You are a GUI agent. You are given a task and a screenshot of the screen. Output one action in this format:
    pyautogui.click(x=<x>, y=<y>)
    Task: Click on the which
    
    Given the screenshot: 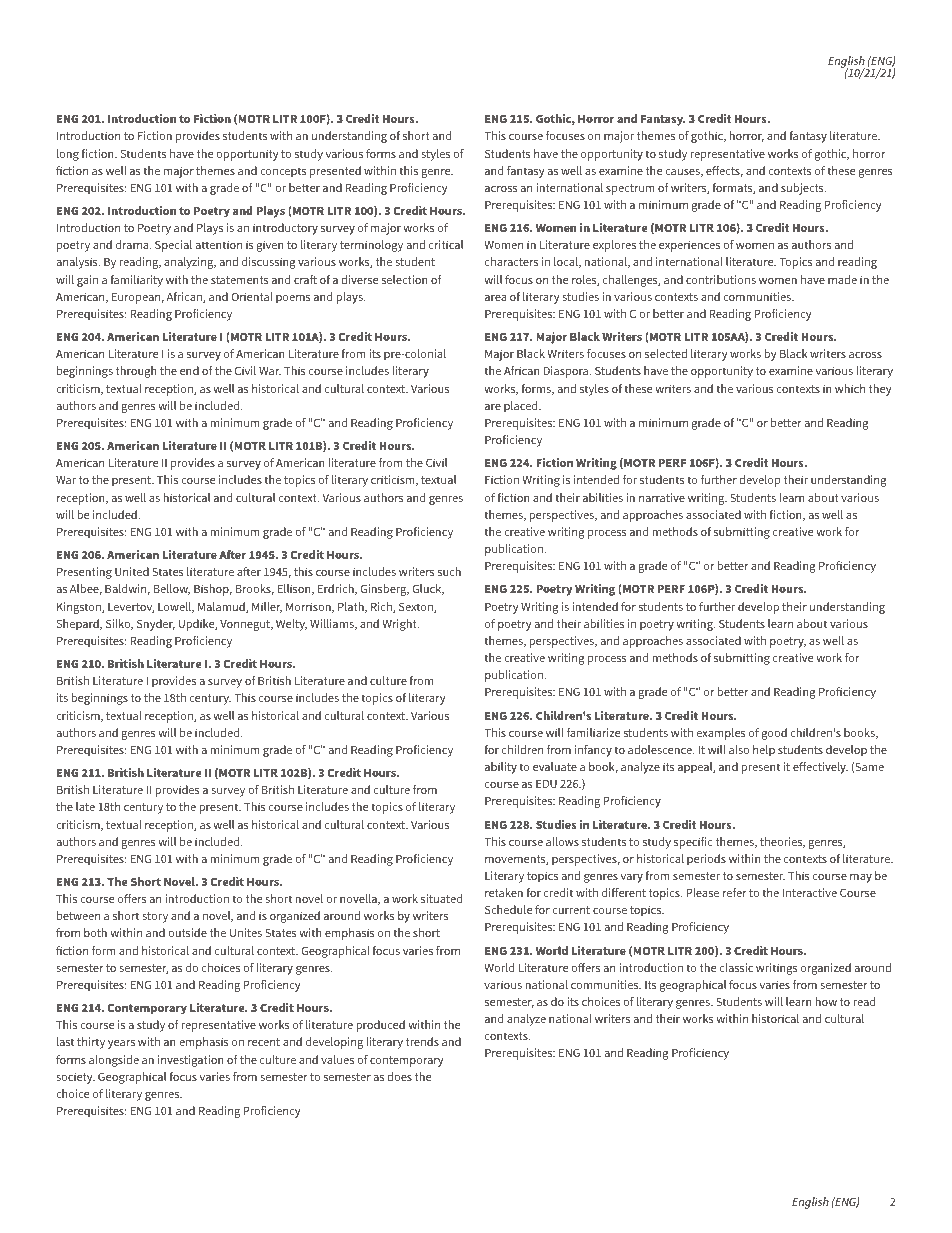 What is the action you would take?
    pyautogui.click(x=850, y=388)
